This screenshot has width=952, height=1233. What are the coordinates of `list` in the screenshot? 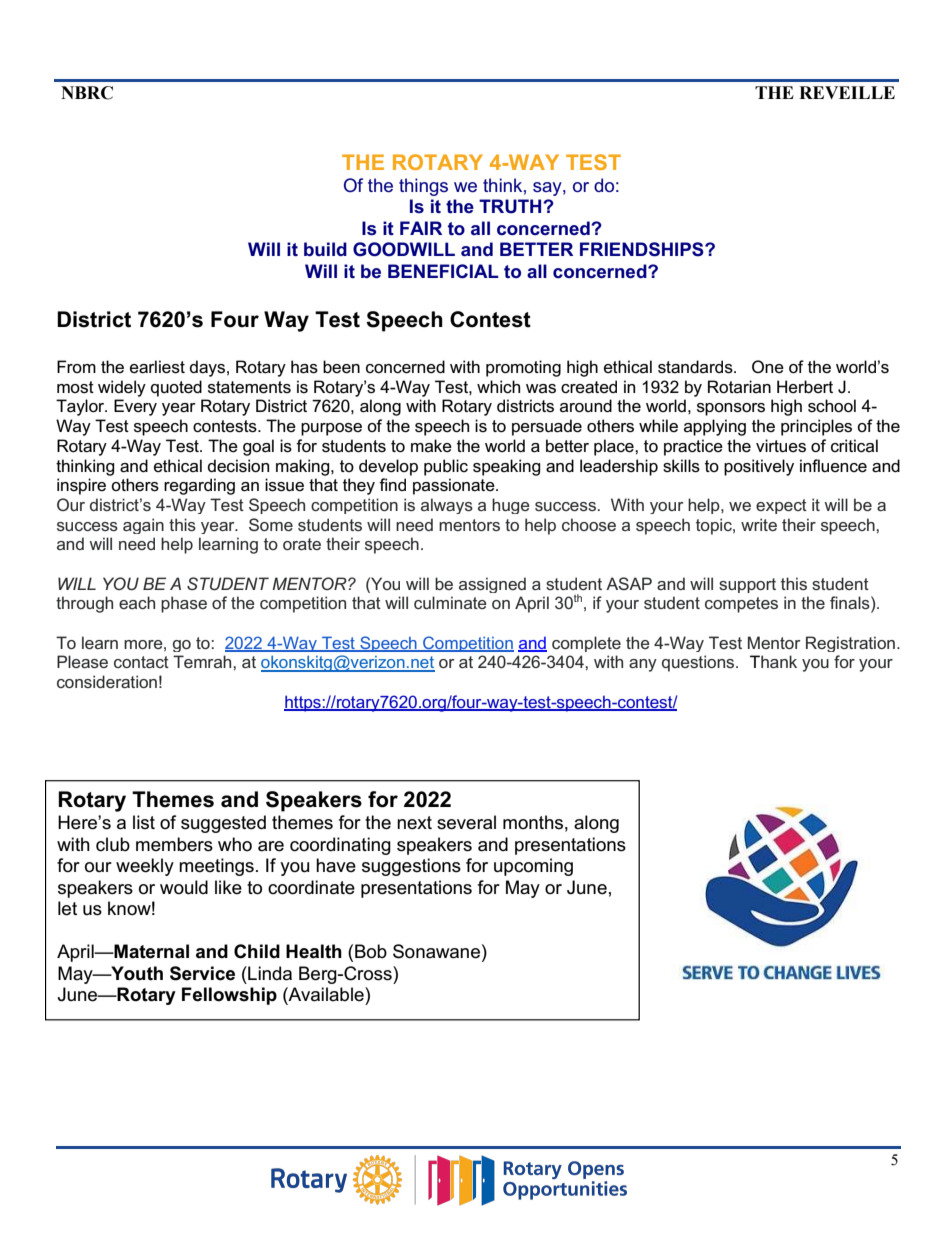 It's located at (144, 822).
